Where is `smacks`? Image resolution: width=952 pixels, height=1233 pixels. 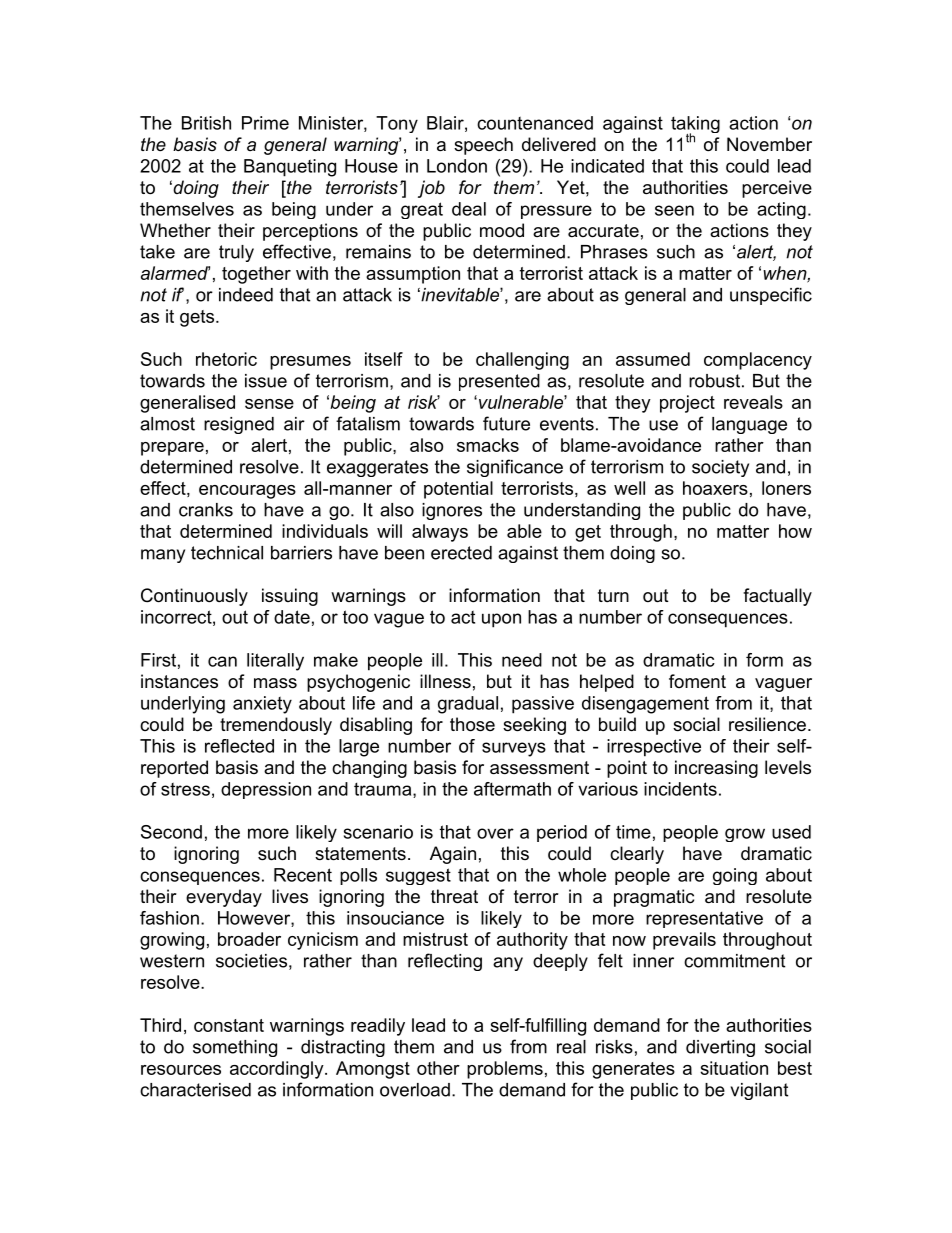 smacks is located at coordinates (488, 445).
